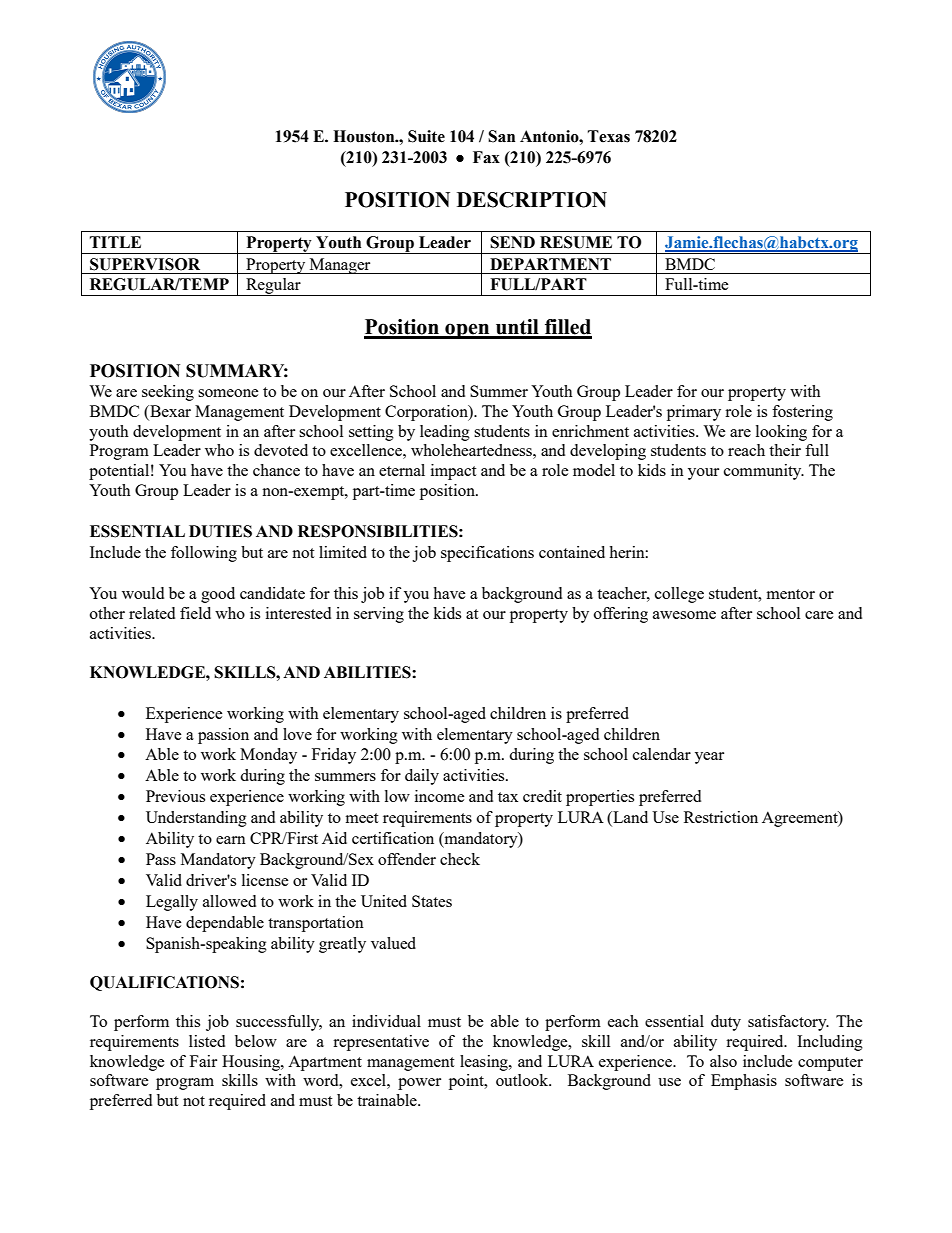 Image resolution: width=952 pixels, height=1233 pixels. I want to click on Previous, so click(175, 796).
